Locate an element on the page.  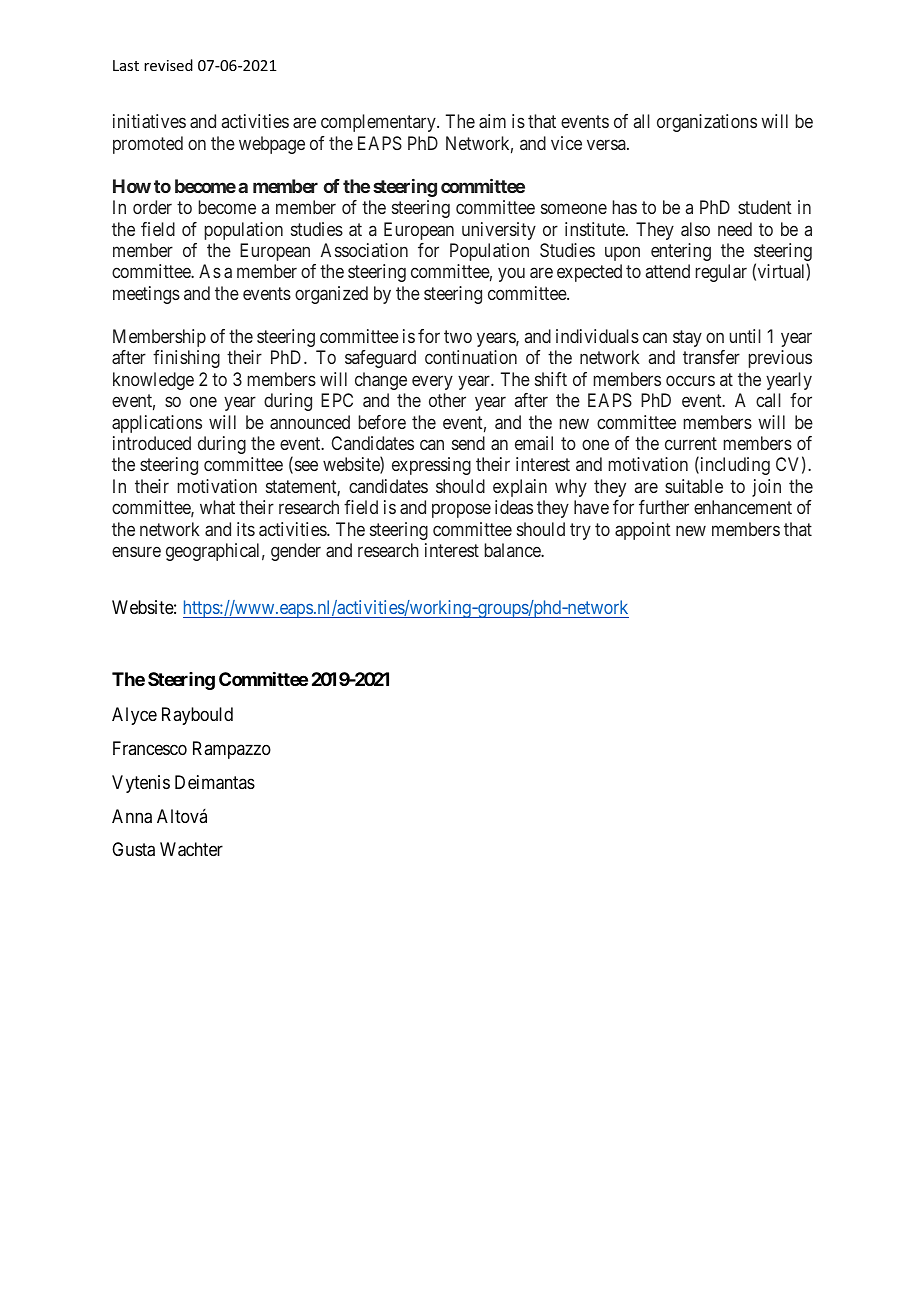
balance is located at coordinates (514, 550).
